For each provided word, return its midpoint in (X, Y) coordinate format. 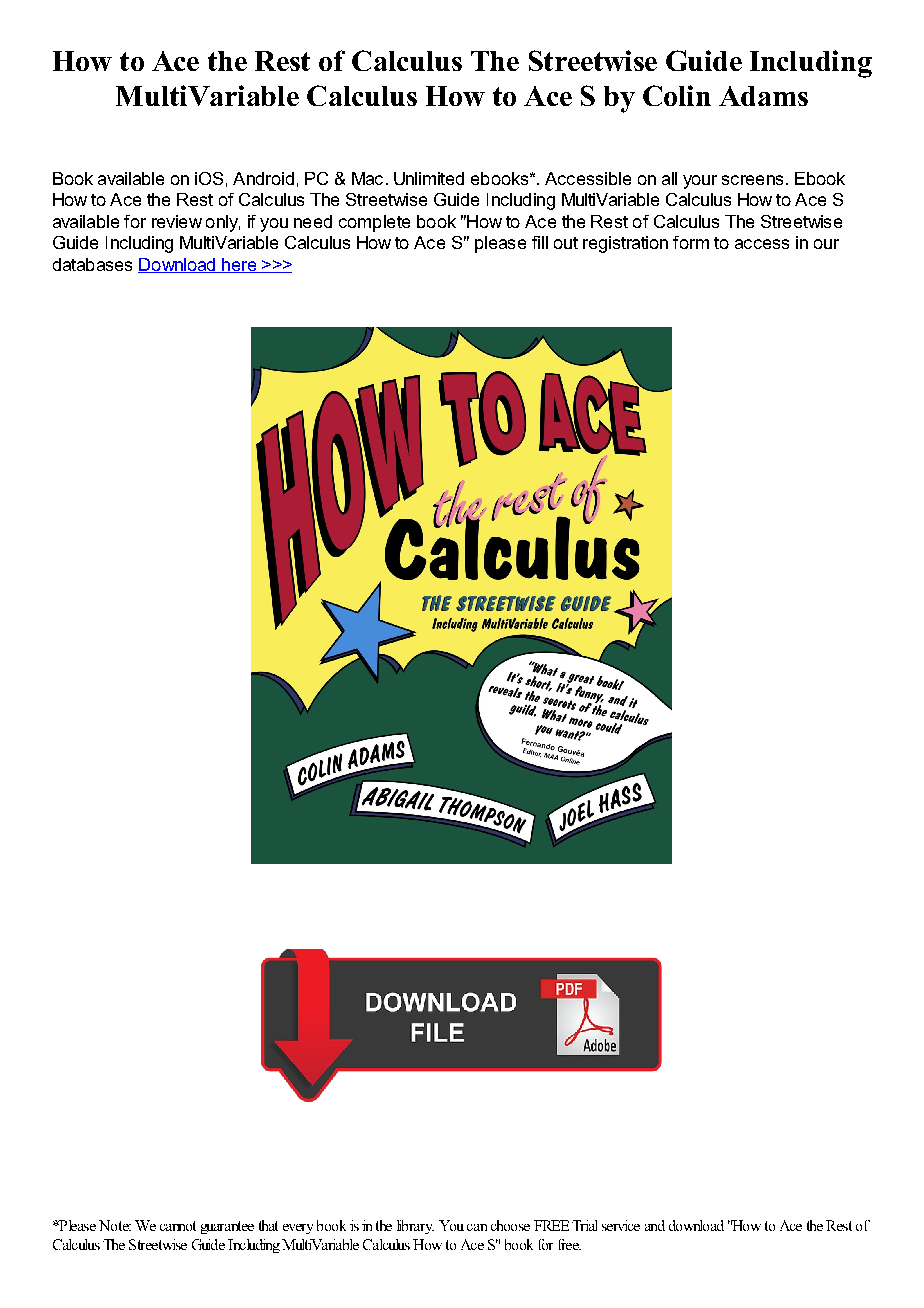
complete (374, 223)
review (177, 221)
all (669, 178)
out (566, 243)
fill (540, 242)
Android (263, 178)
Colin (677, 95)
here (239, 265)
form (691, 242)
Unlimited (429, 178)
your (700, 182)
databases (92, 264)
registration (625, 244)
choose (510, 1225)
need (313, 221)
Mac (367, 178)
